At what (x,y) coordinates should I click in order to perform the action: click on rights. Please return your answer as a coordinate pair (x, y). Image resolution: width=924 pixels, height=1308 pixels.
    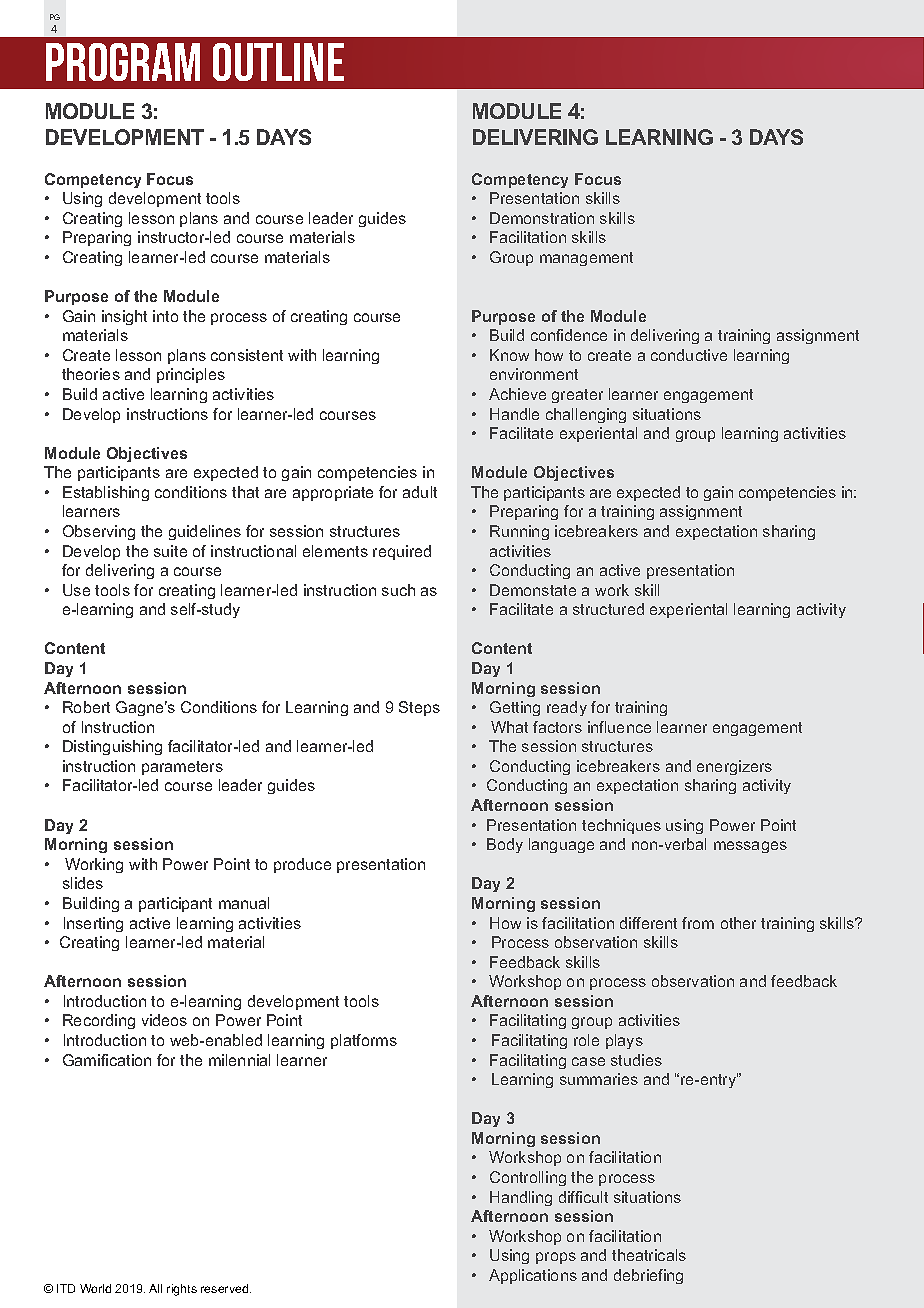
    Looking at the image, I should click on (182, 1290).
